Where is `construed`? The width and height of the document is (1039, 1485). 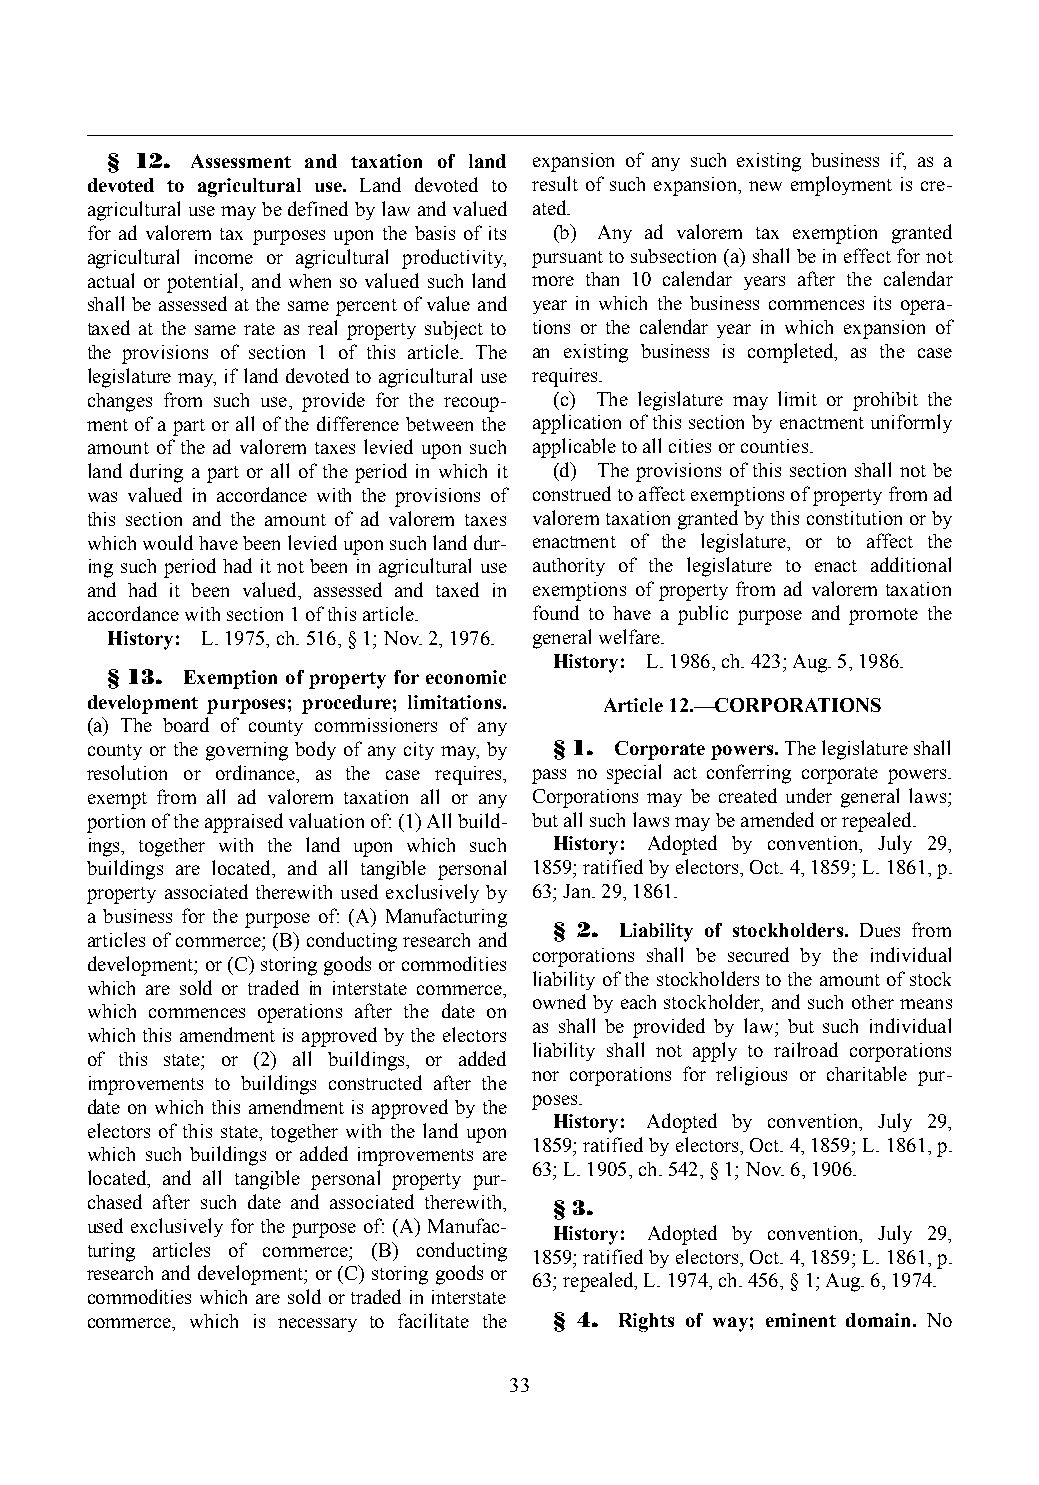
construed is located at coordinates (572, 493).
